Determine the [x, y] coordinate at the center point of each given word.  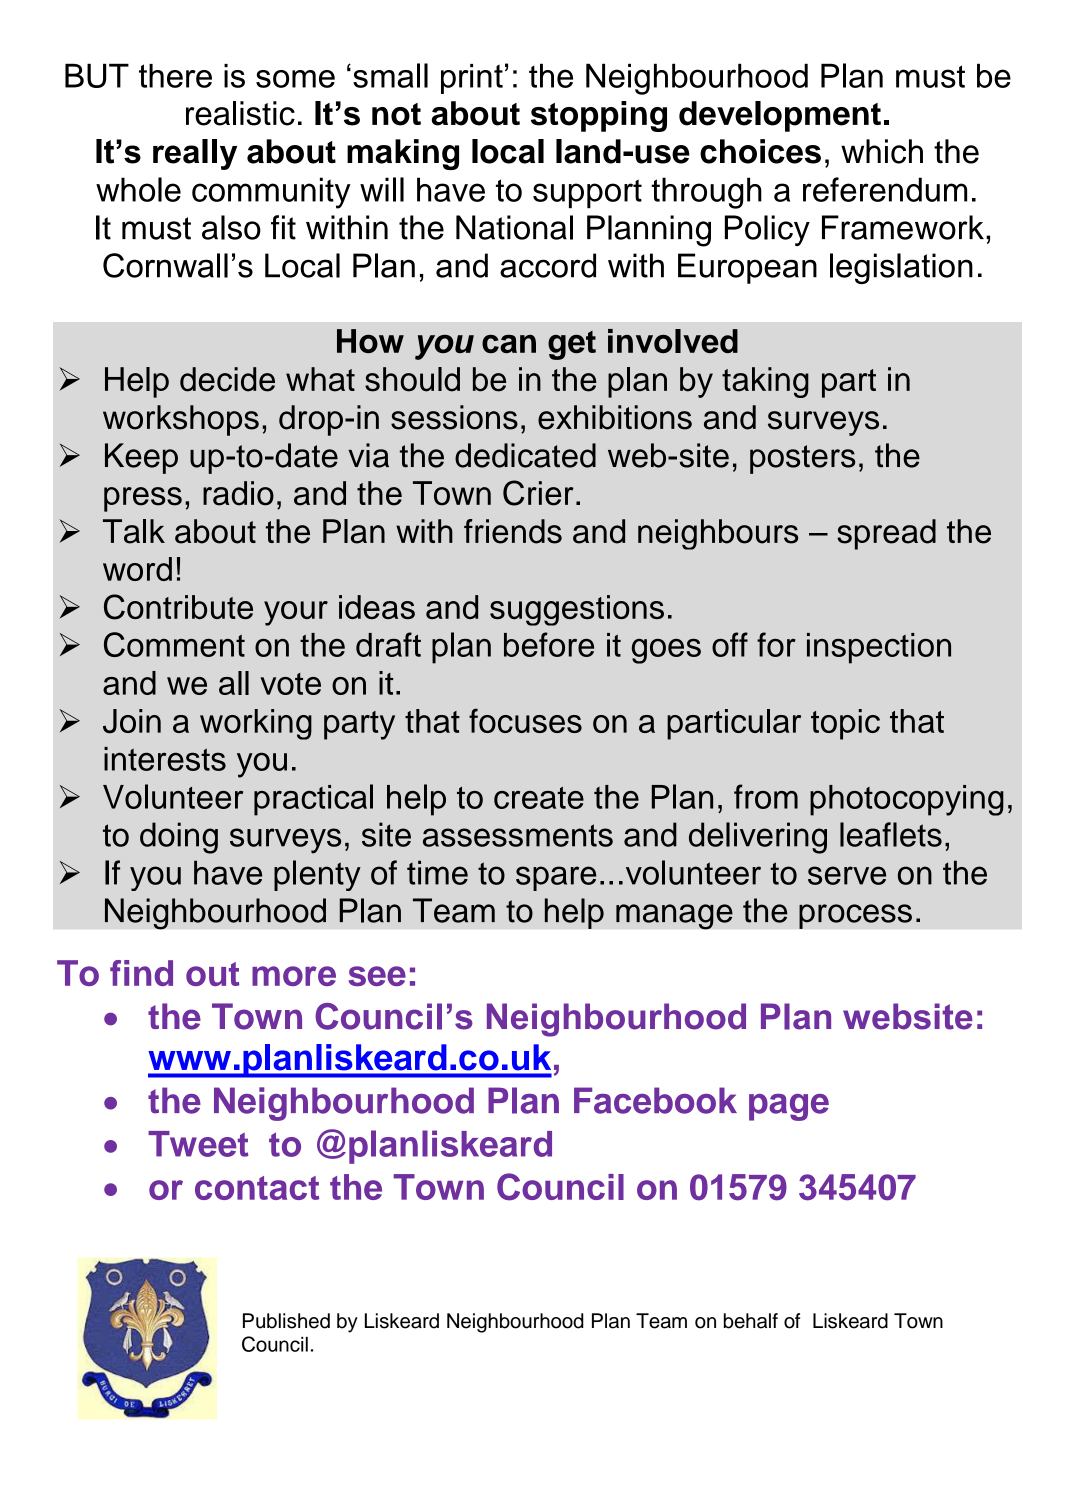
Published [286, 1321]
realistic [240, 113]
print [472, 79]
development [780, 116]
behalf [751, 1321]
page [789, 1107]
